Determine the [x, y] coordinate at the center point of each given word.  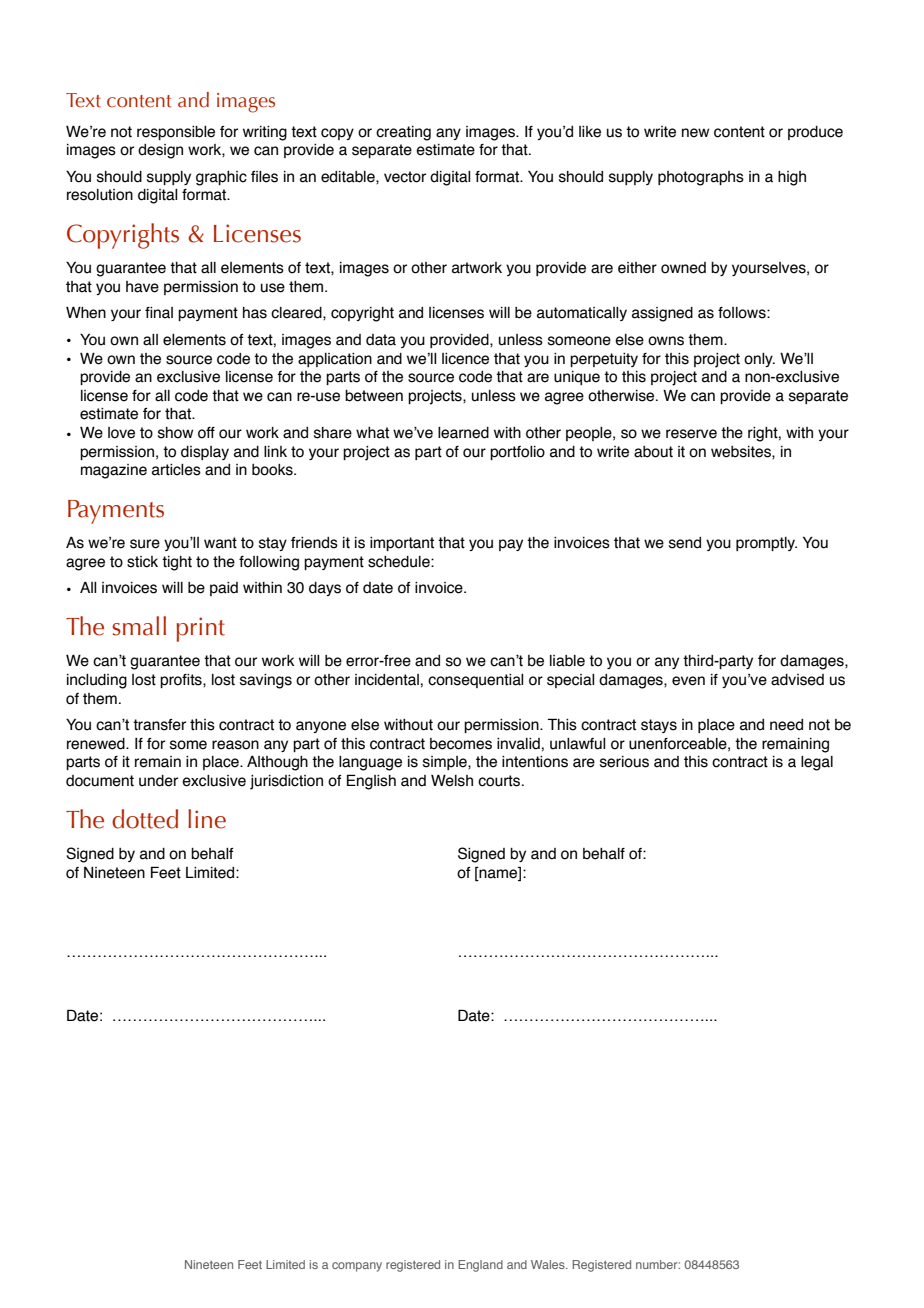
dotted [145, 819]
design [160, 151]
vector [405, 177]
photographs [701, 178]
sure [145, 544]
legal [817, 763]
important [402, 544]
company [357, 1267]
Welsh [452, 781]
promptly [766, 544]
